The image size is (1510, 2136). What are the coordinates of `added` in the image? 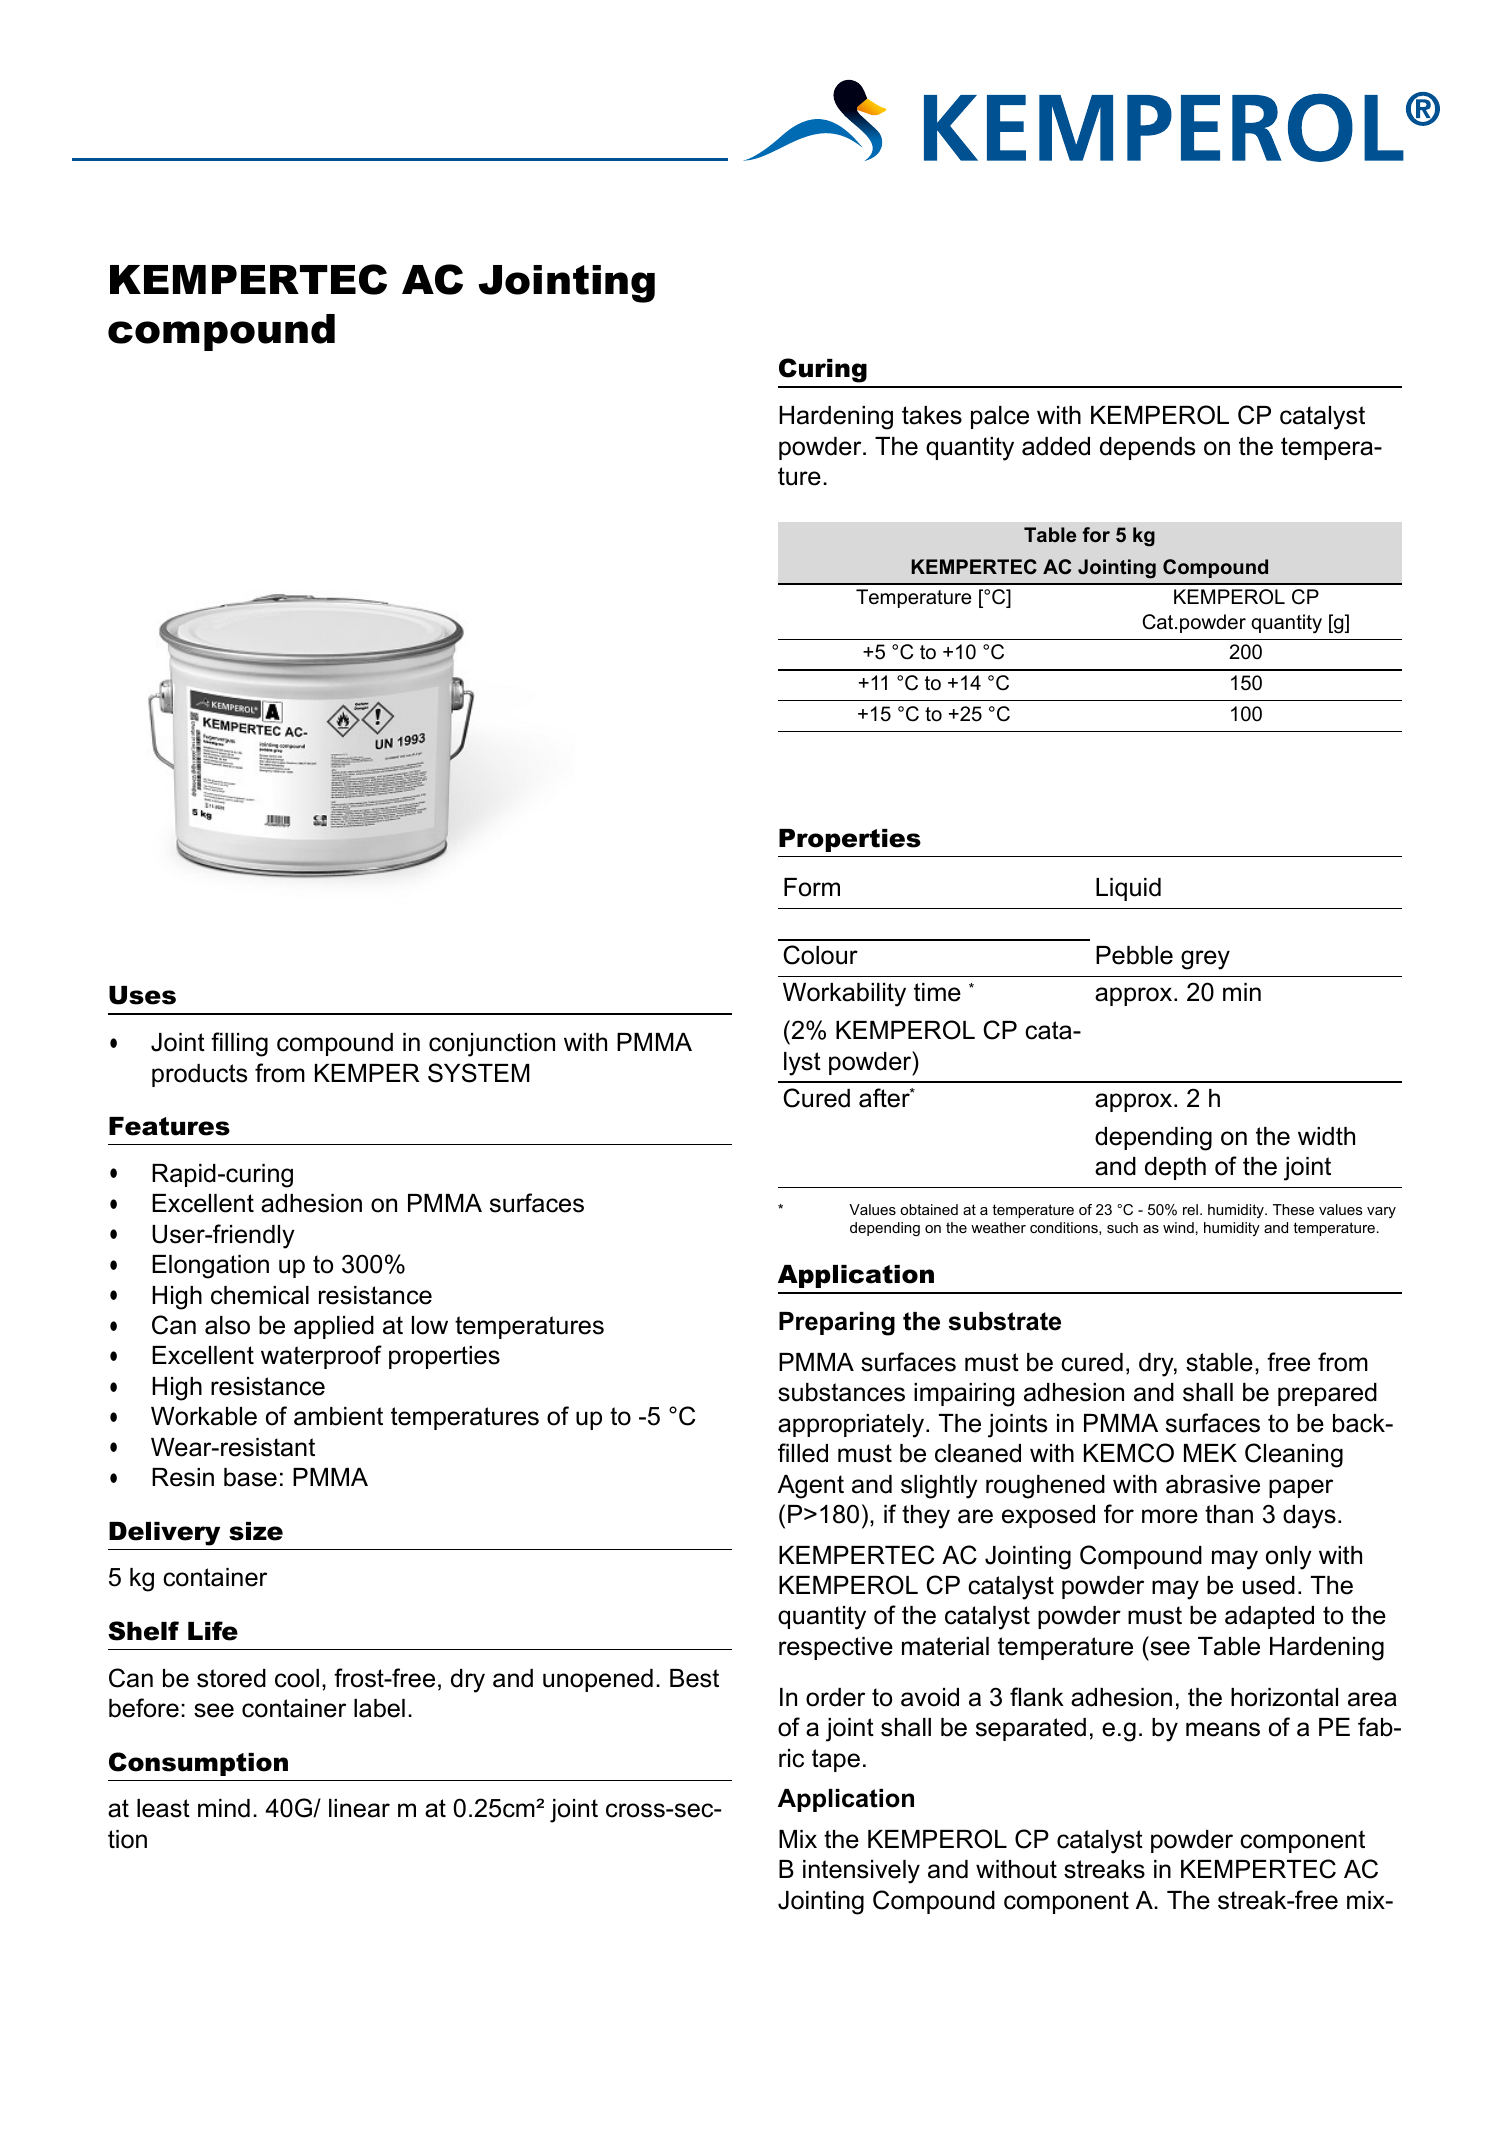 It's located at (1056, 446).
